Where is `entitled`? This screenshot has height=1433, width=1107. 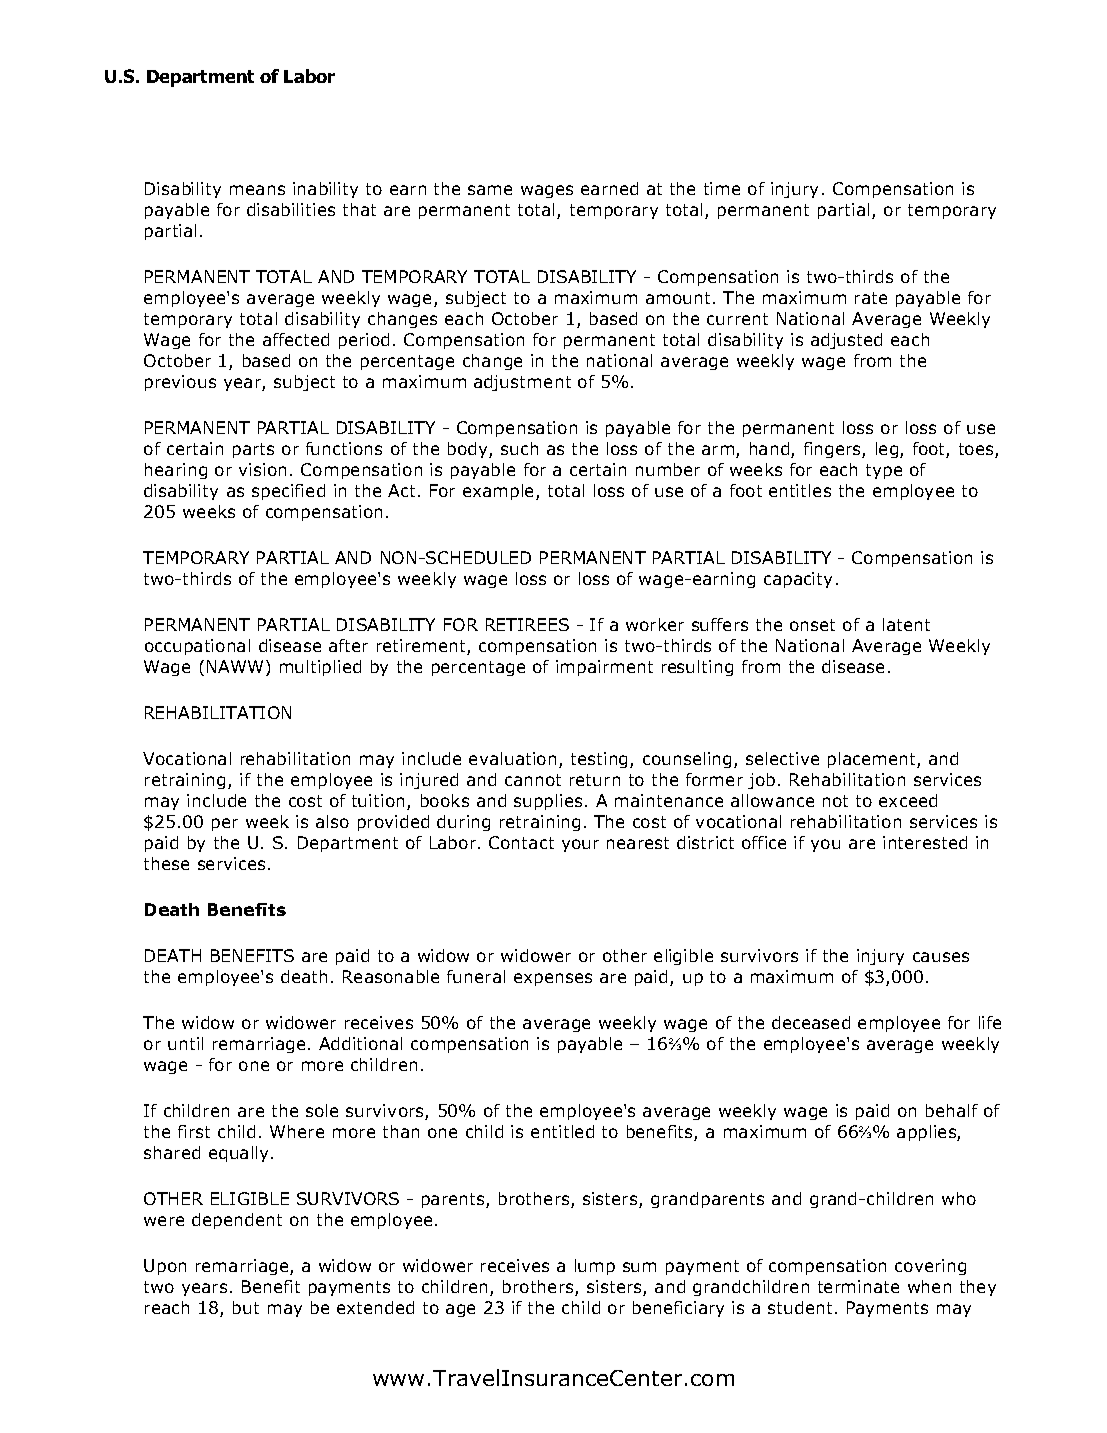 entitled is located at coordinates (562, 1131).
